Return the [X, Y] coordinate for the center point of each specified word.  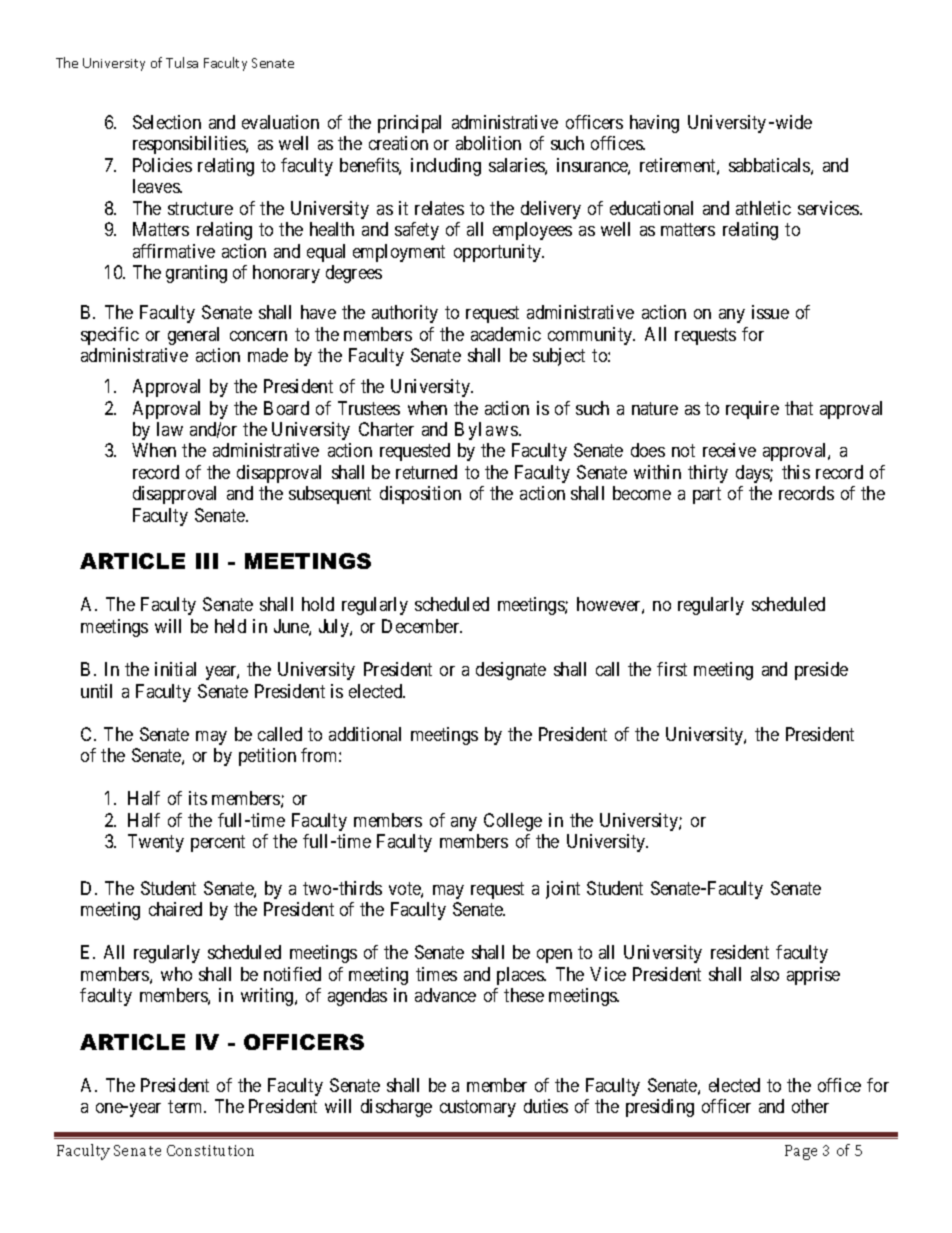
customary [478, 1109]
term [186, 1107]
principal [409, 124]
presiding [660, 1108]
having [654, 124]
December [422, 626]
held [230, 626]
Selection [167, 122]
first [672, 669]
